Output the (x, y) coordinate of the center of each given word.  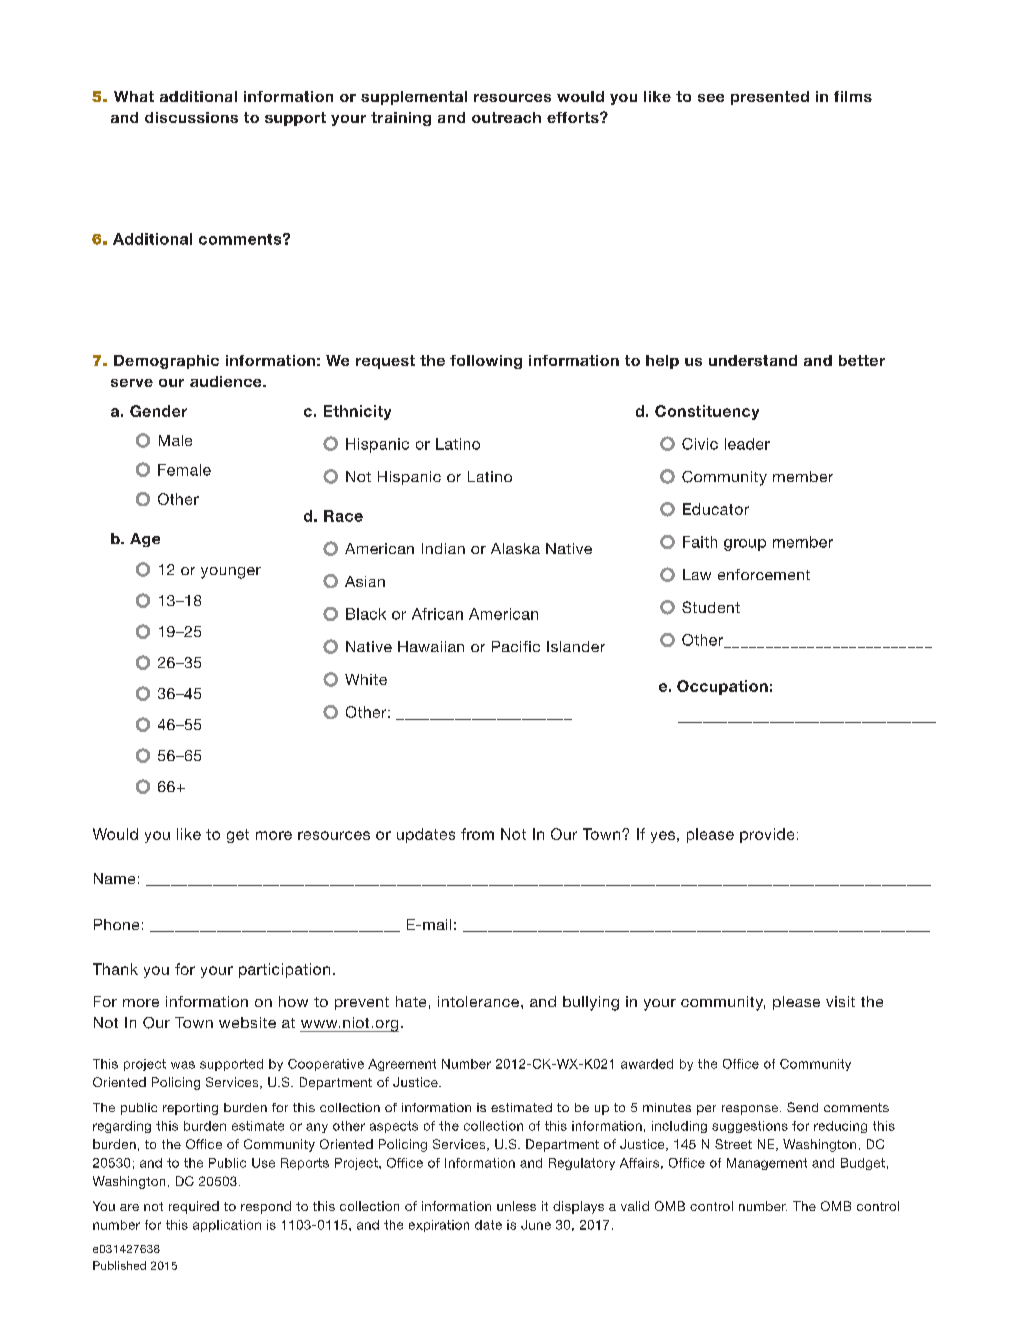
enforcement (764, 574)
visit (840, 1001)
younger (231, 573)
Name (114, 878)
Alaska (515, 548)
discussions (191, 117)
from (477, 834)
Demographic (166, 362)
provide (767, 835)
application (227, 1226)
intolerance (480, 1001)
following (486, 362)
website (247, 1022)
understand (753, 360)
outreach (506, 117)
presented (770, 98)
